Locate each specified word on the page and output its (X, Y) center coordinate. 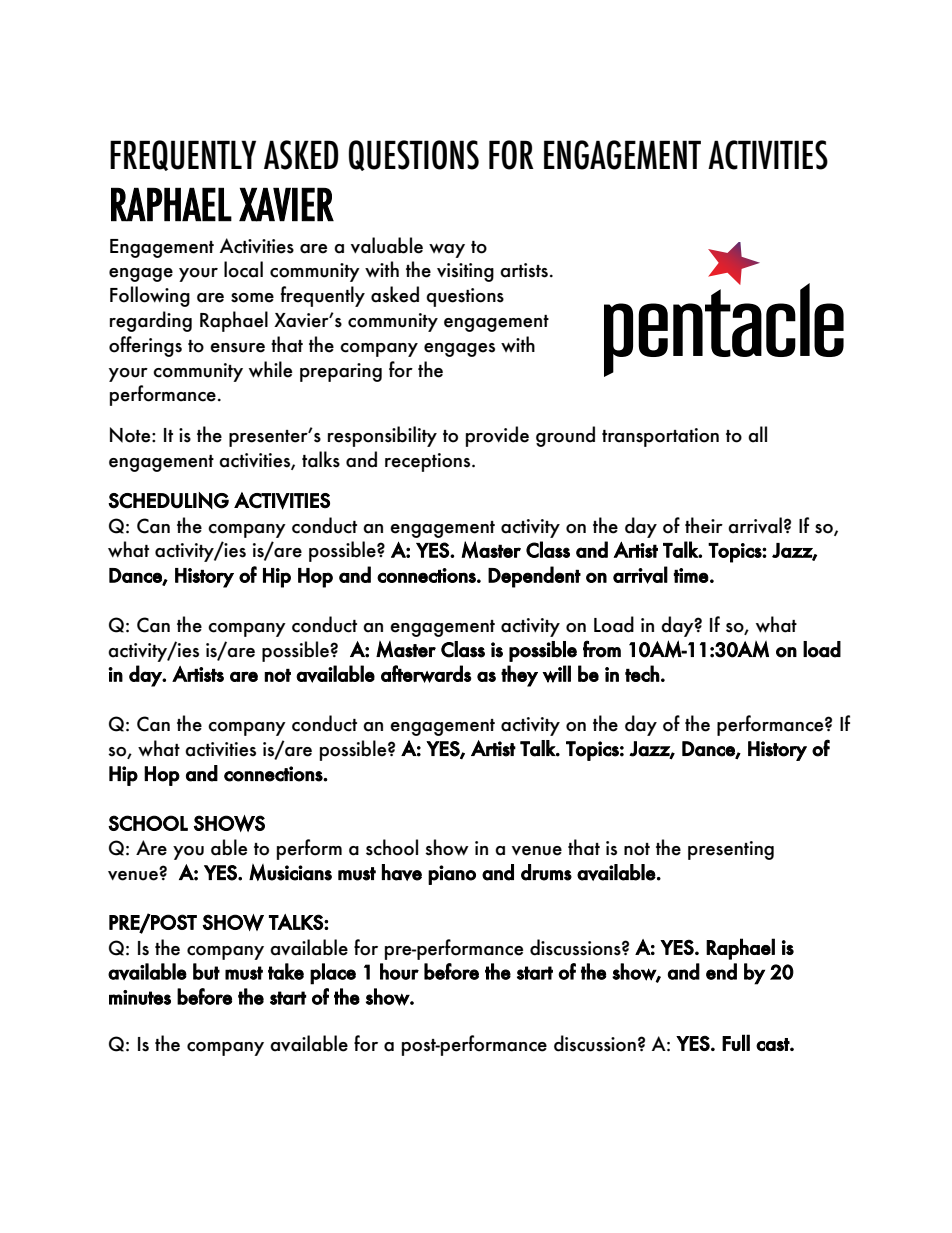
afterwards (426, 674)
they (519, 676)
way (447, 250)
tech (642, 673)
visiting (465, 272)
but (206, 971)
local (243, 269)
